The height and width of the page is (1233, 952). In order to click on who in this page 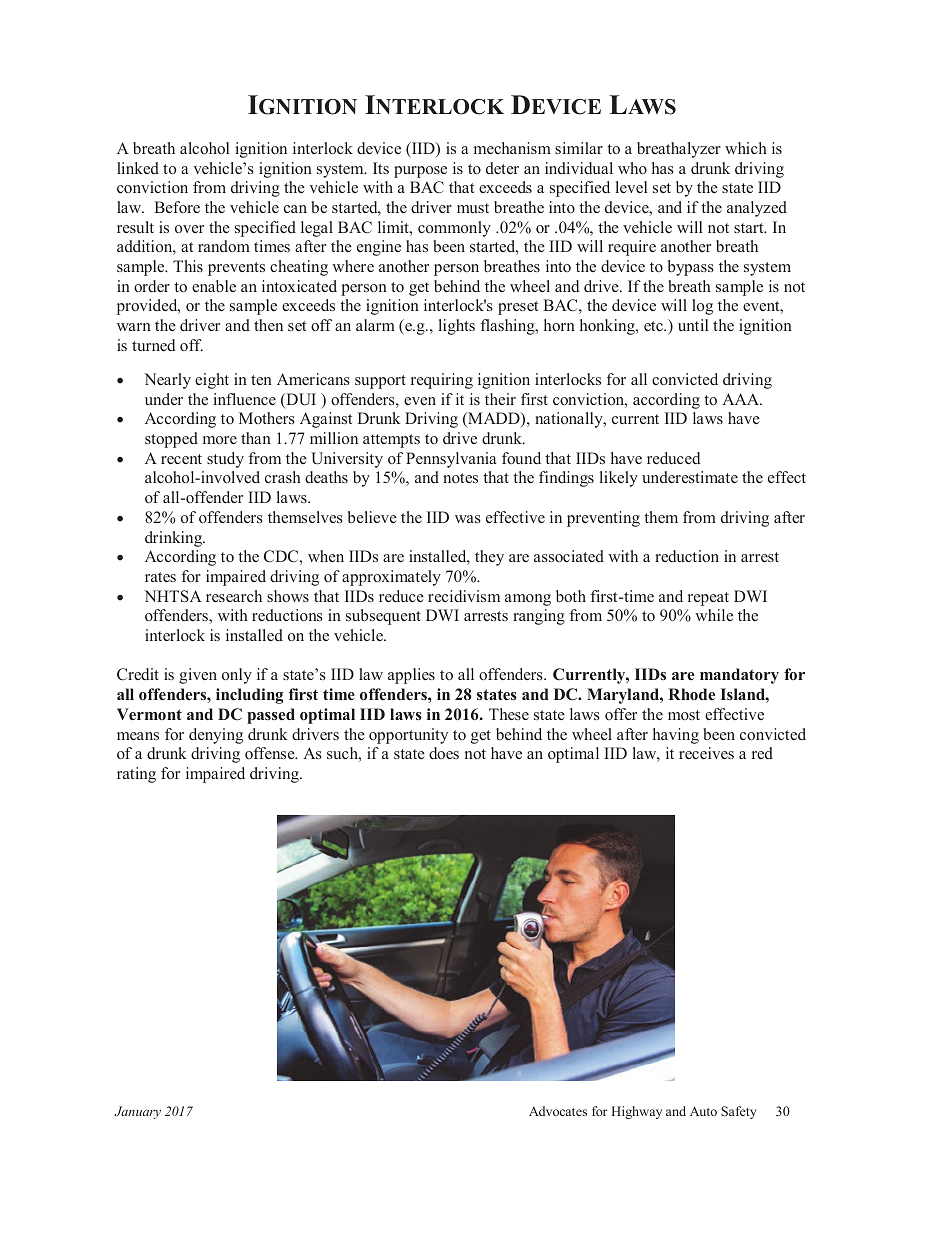, I will do `click(632, 168)`.
